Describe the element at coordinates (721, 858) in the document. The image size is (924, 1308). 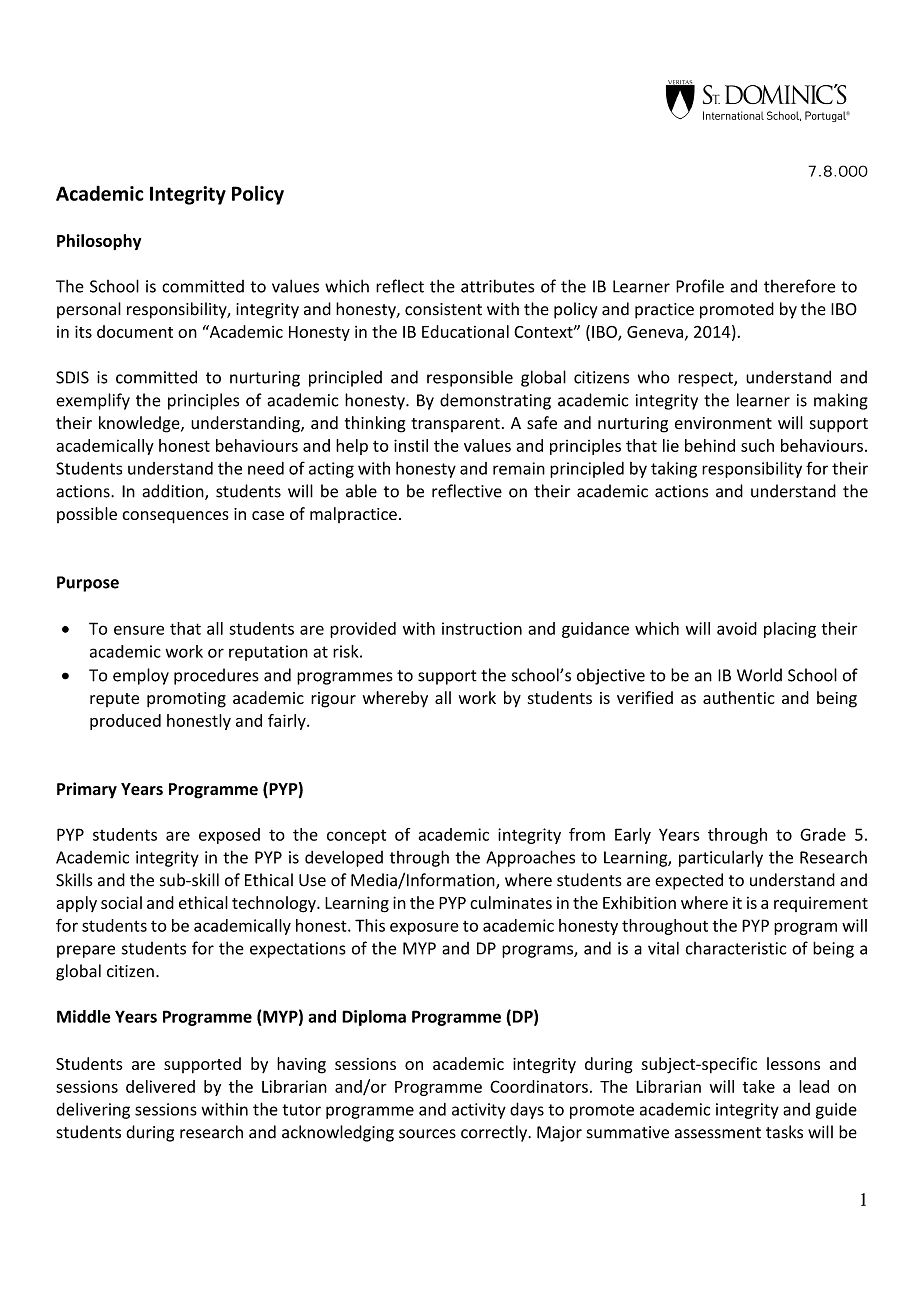
I see `particularly` at that location.
